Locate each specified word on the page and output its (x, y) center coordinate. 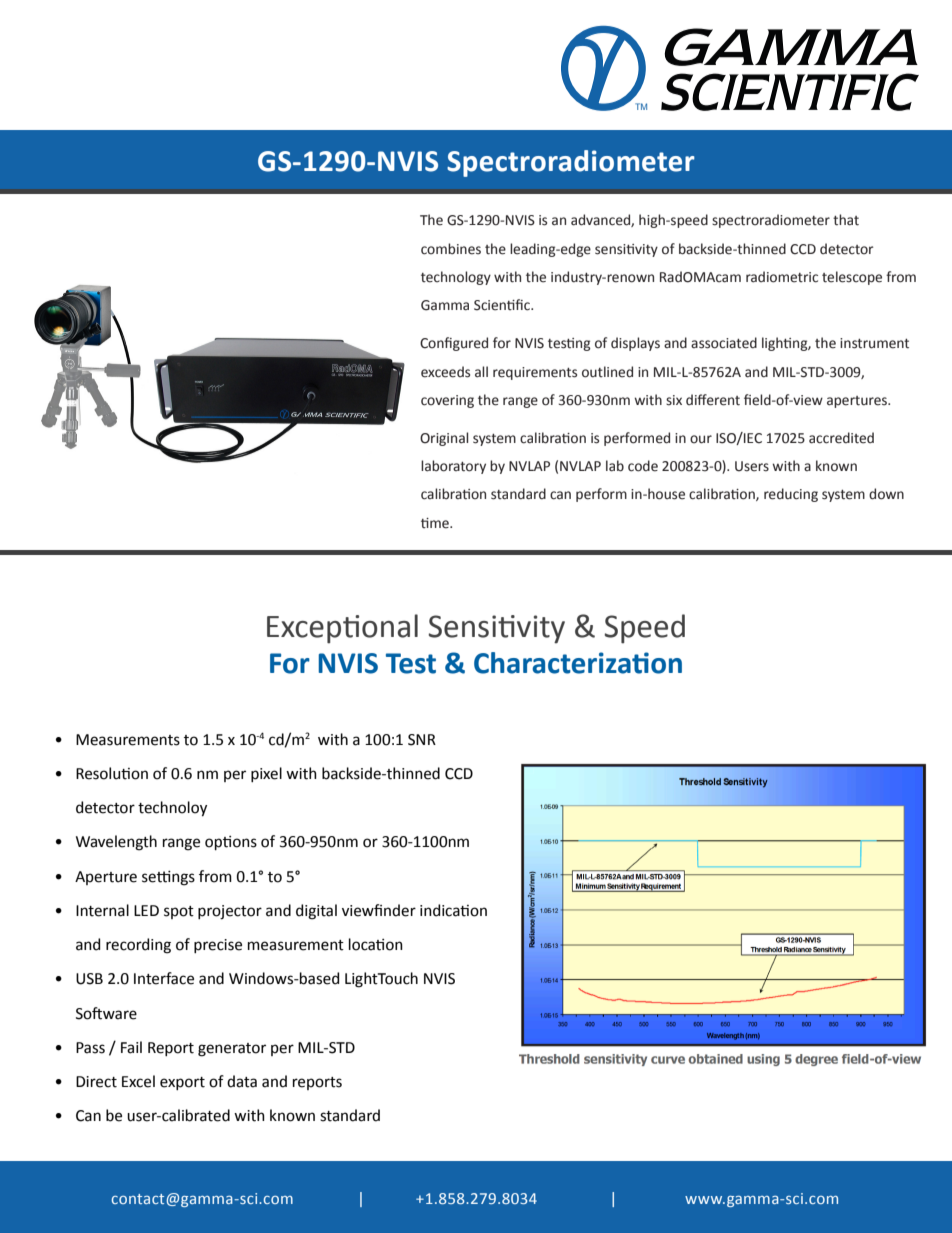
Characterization (578, 663)
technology (456, 278)
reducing (791, 495)
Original (444, 439)
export (182, 1083)
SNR (422, 740)
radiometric (782, 277)
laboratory (453, 467)
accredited (841, 438)
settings (168, 878)
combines (451, 249)
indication (453, 910)
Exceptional (342, 629)
